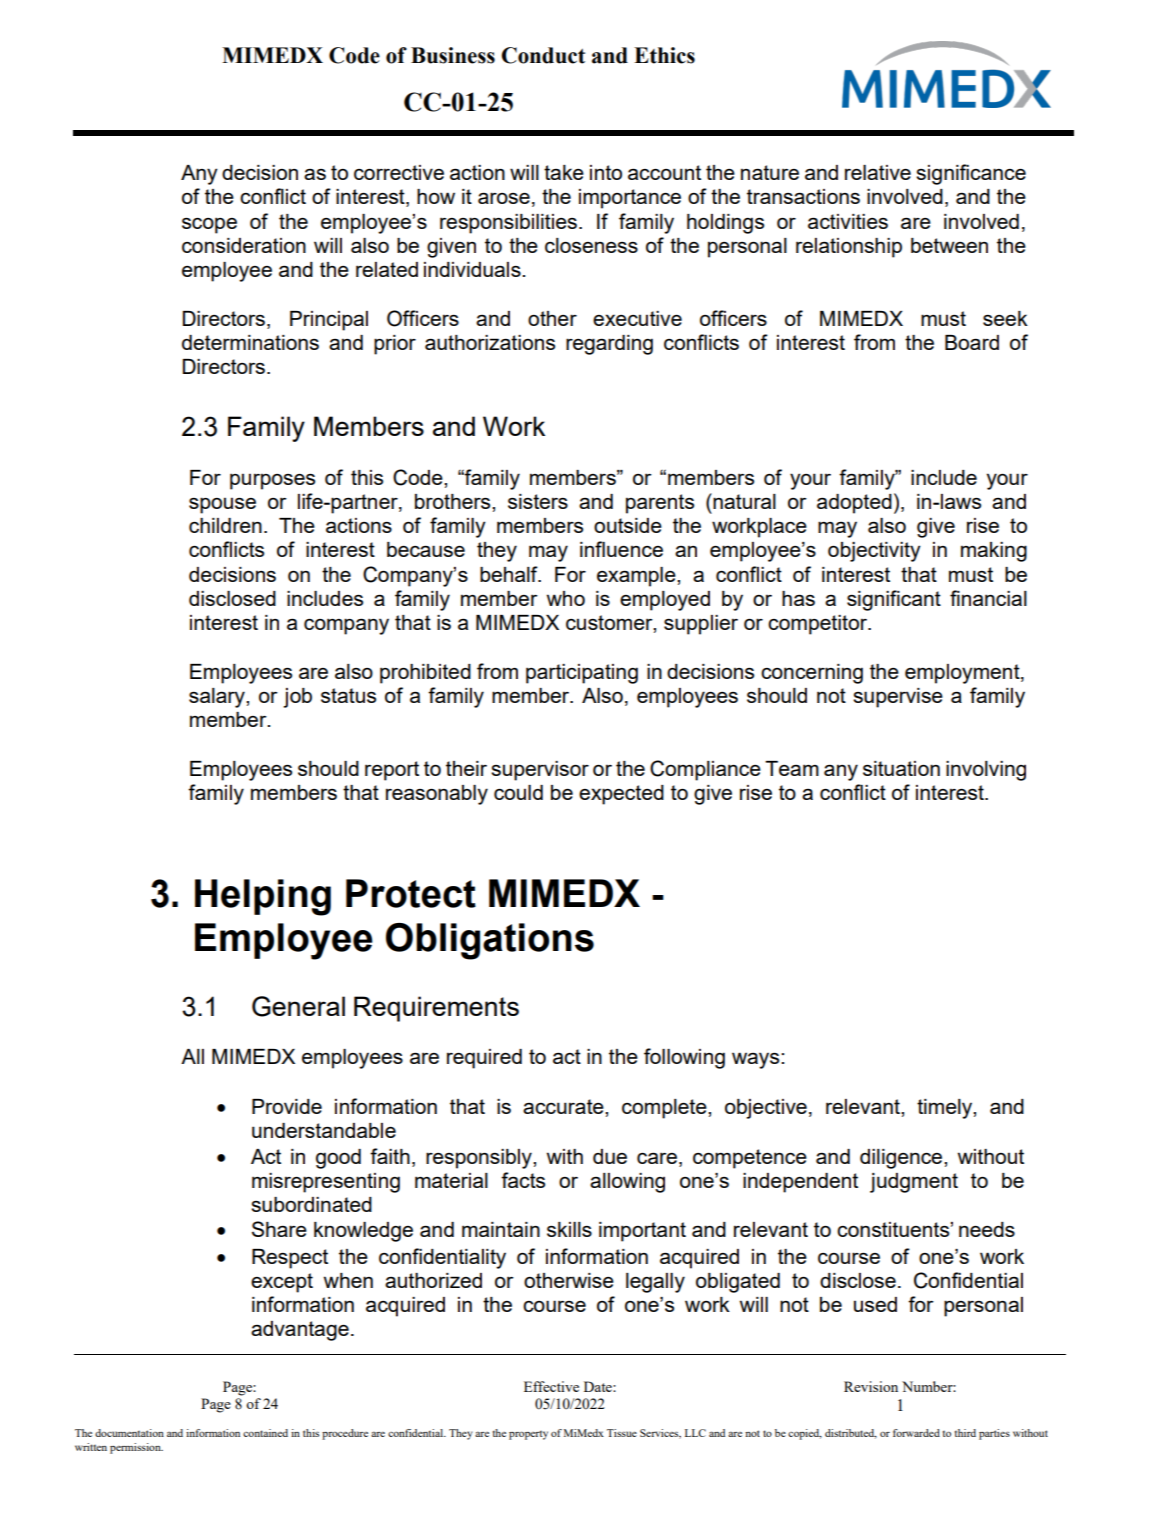  Describe the element at coordinates (265, 1433) in the screenshot. I see `contained` at that location.
